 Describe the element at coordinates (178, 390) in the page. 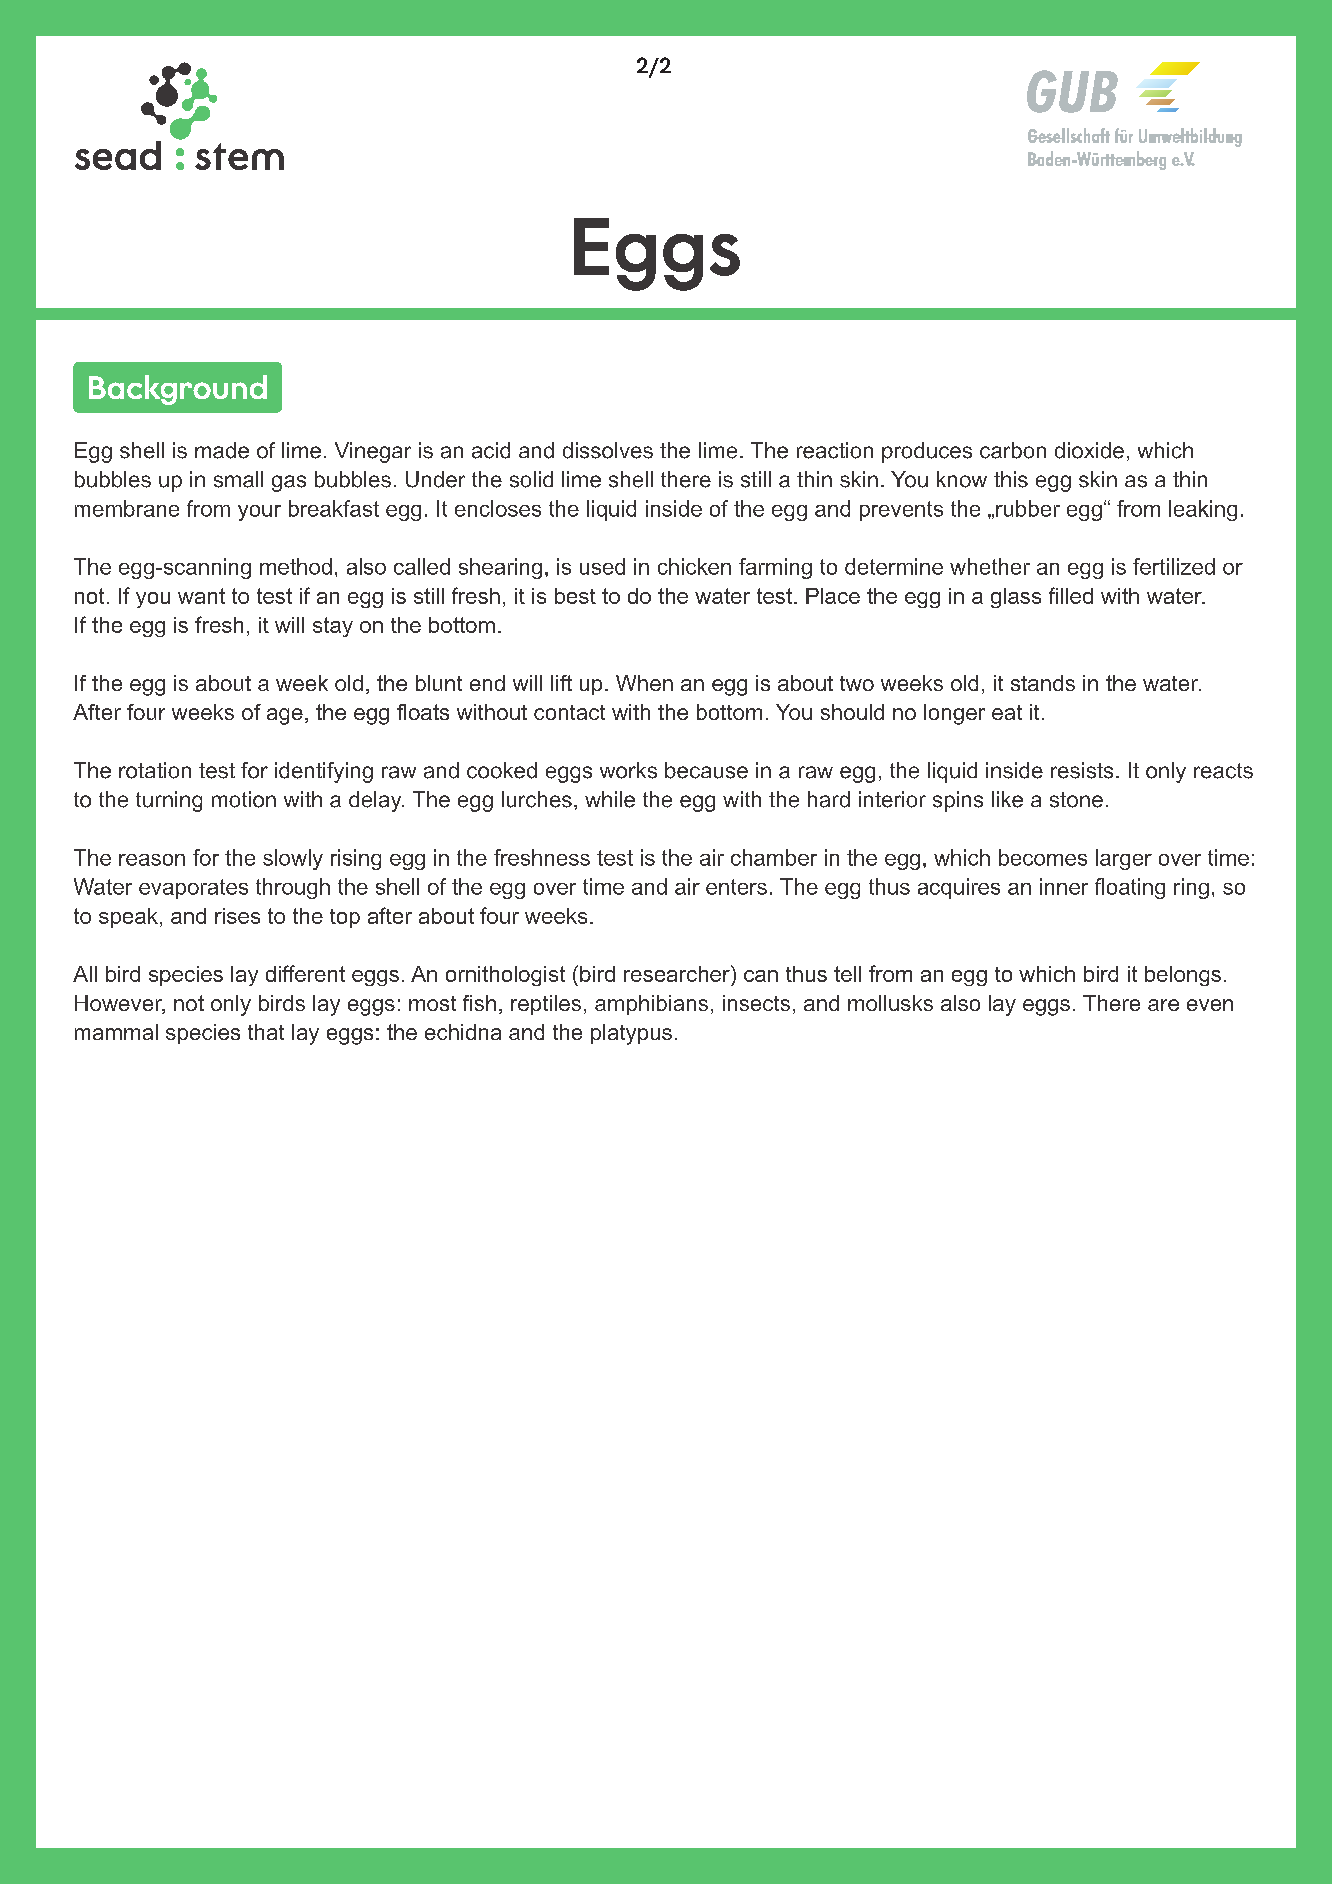

I see `Background` at that location.
